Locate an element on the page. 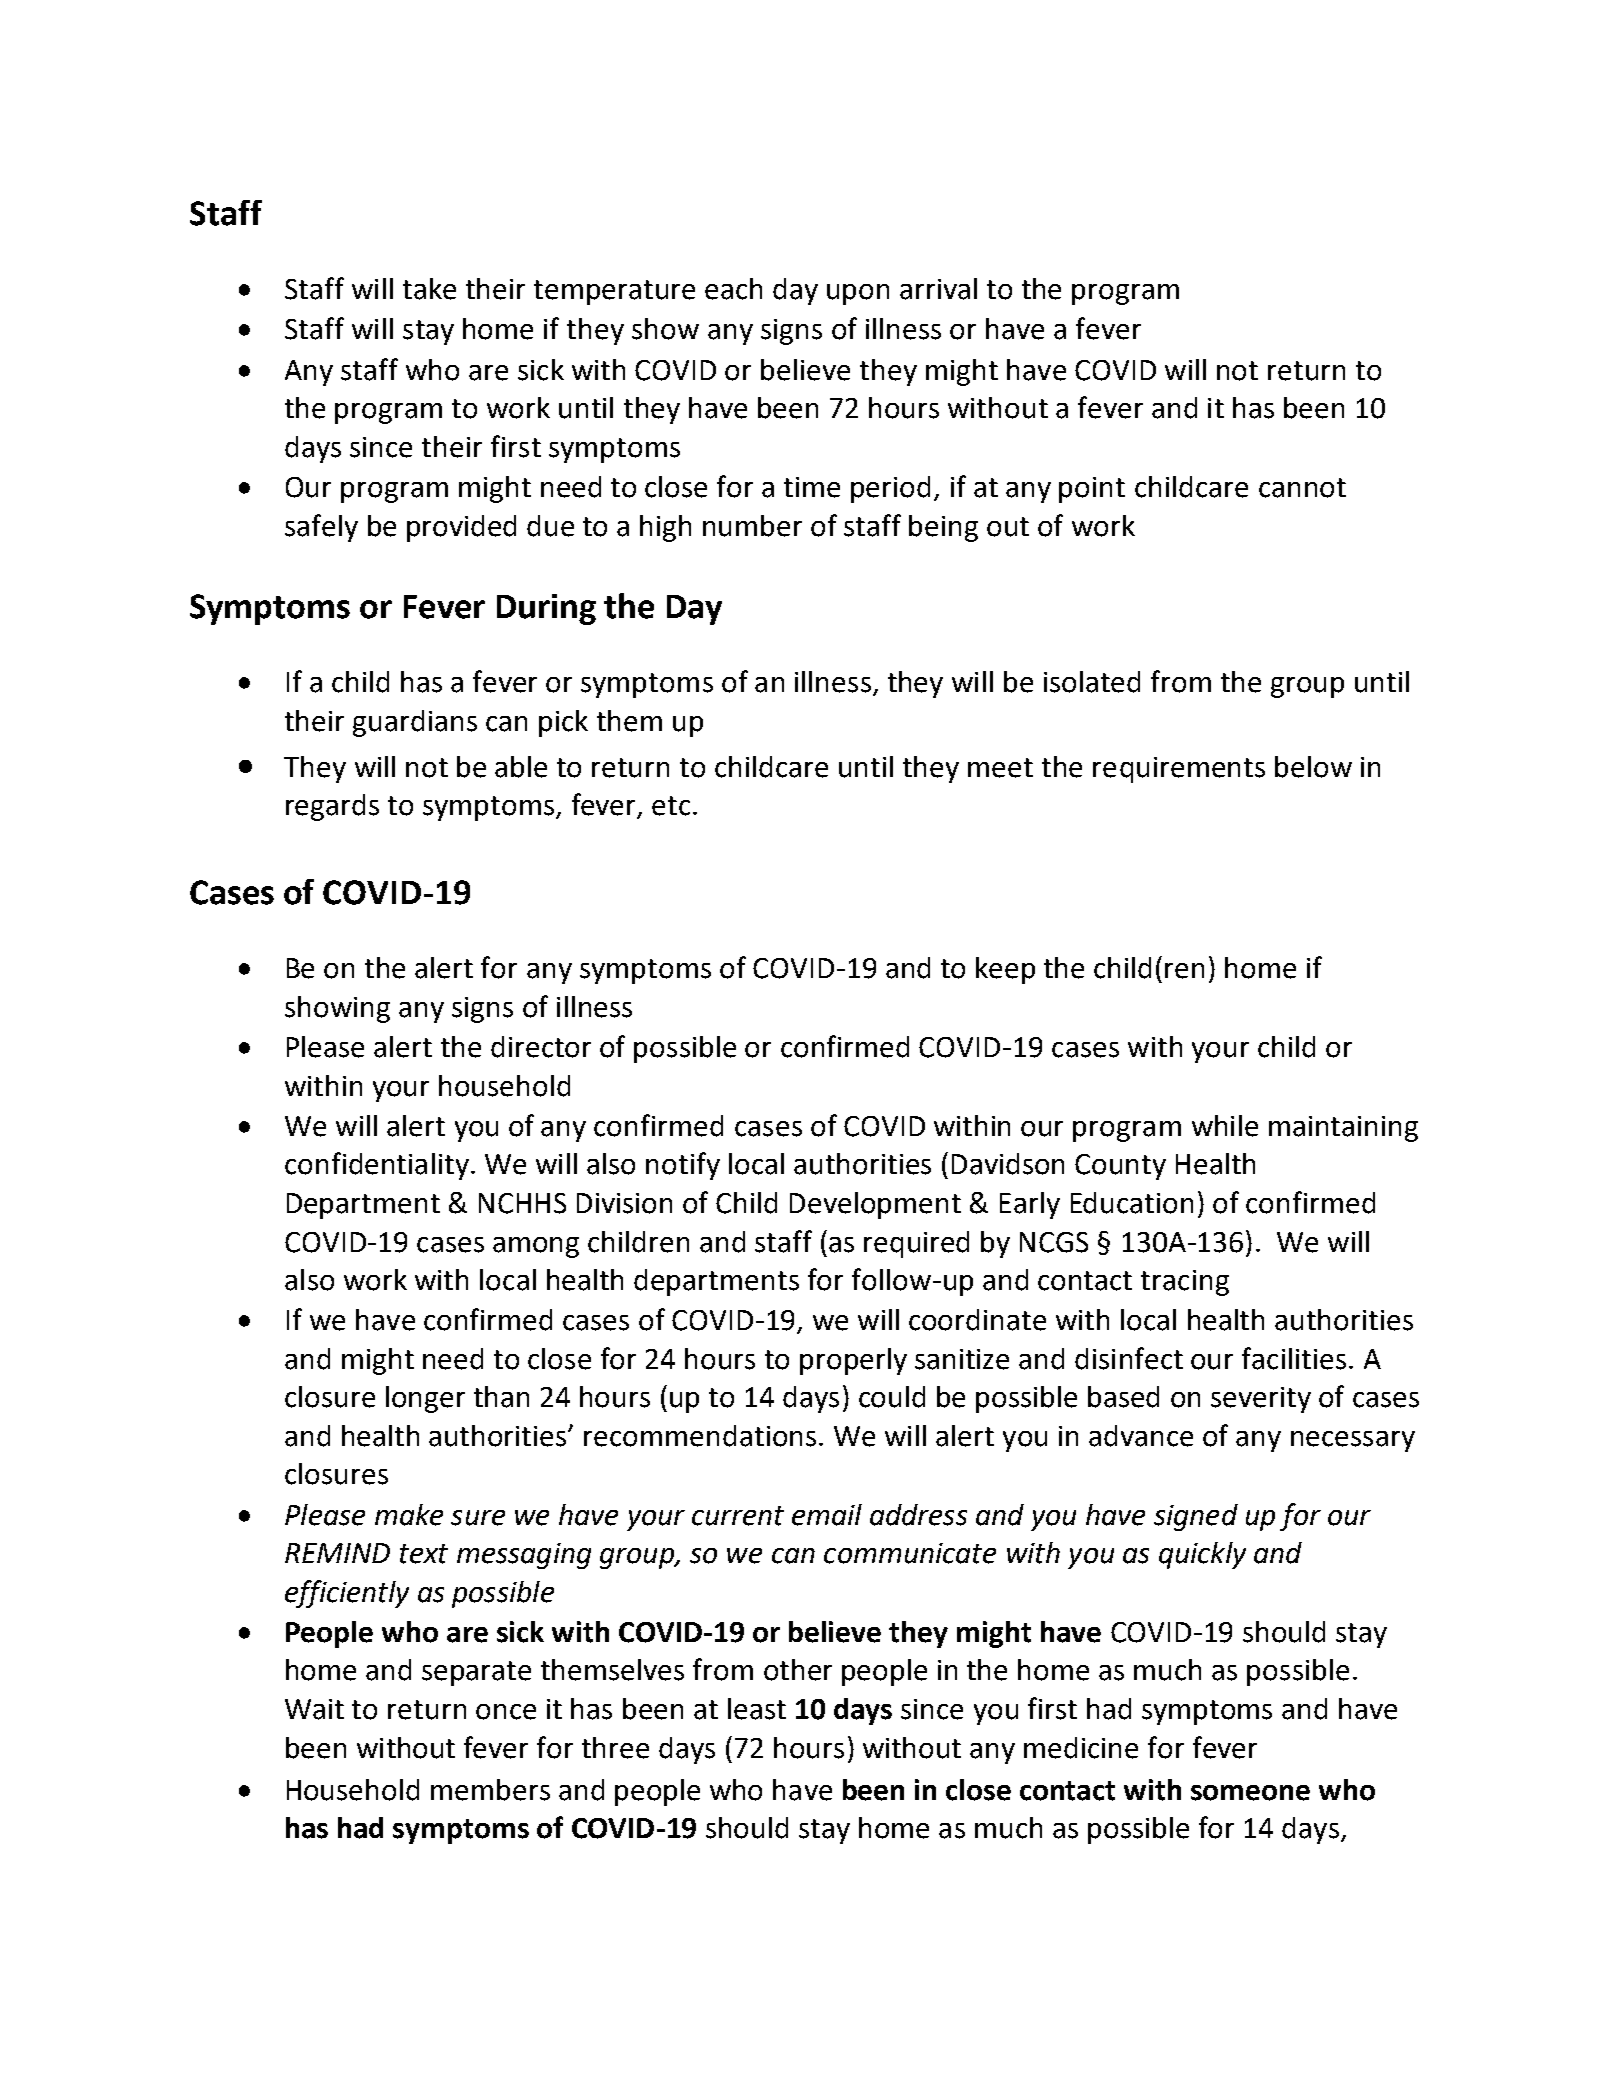 Image resolution: width=1610 pixels, height=2084 pixels. members is located at coordinates (490, 1790).
